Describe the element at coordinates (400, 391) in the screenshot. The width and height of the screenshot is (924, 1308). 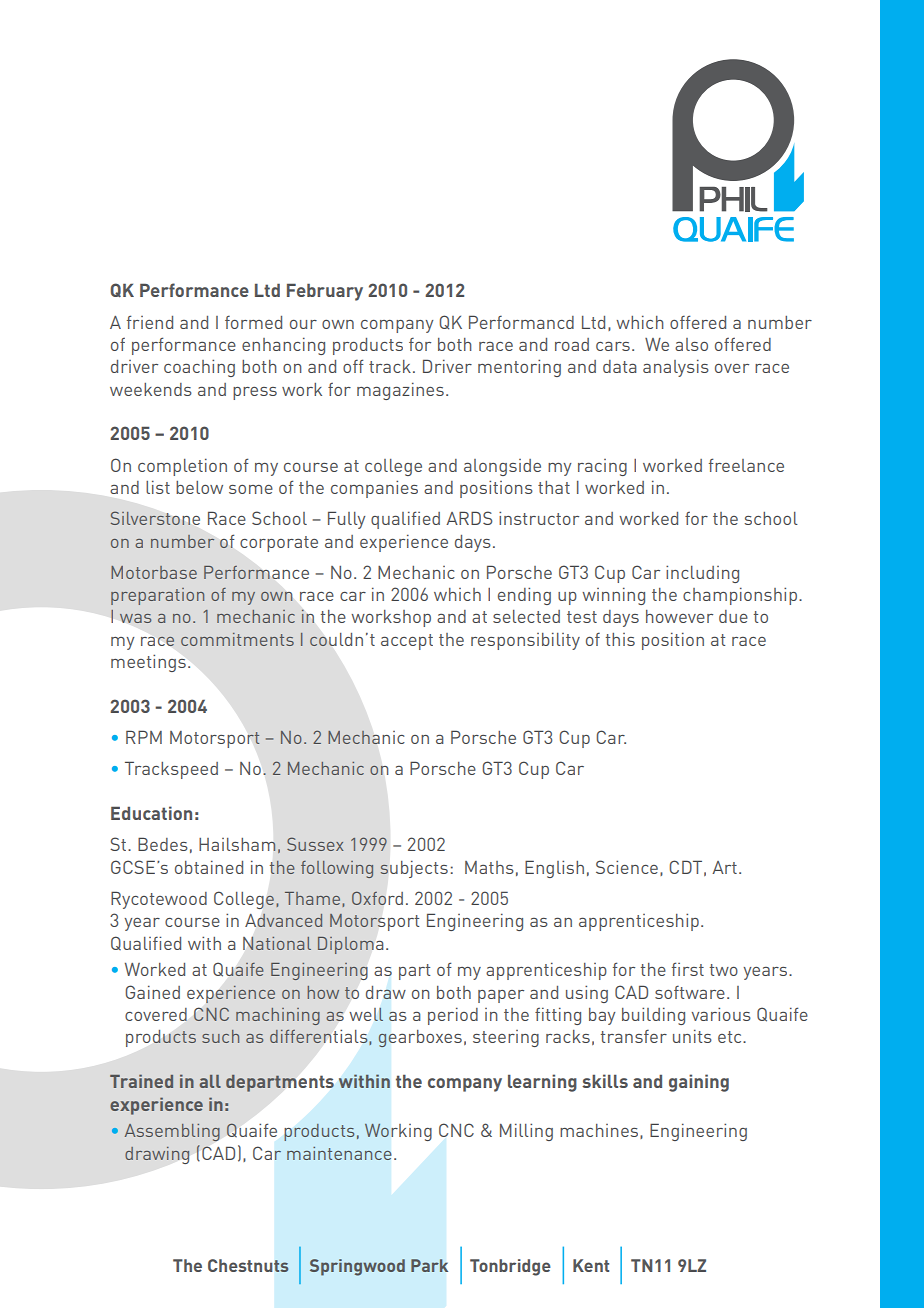
I see `magazines` at that location.
